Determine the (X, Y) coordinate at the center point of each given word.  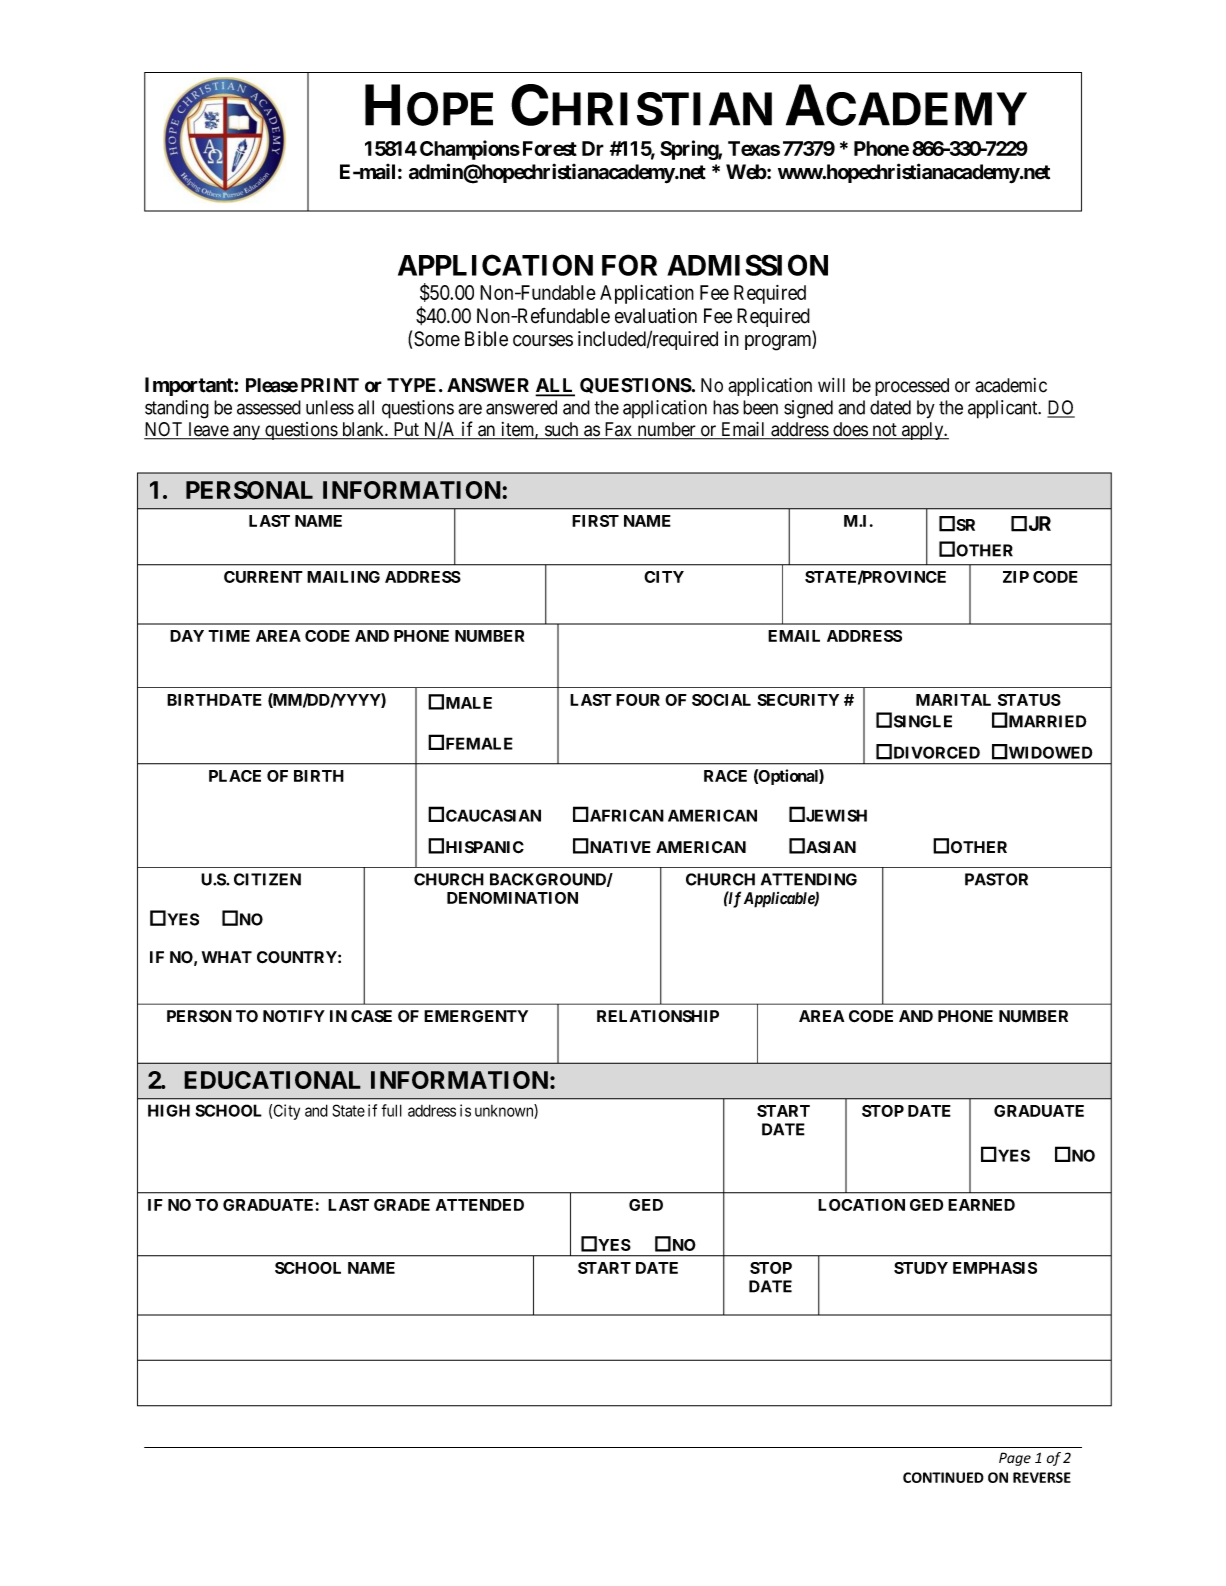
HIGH (169, 1110)
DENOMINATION (512, 898)
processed (912, 387)
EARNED (981, 1205)
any (247, 432)
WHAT (227, 957)
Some (437, 339)
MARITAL (953, 700)
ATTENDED (480, 1205)
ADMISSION (747, 265)
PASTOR (996, 879)
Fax (618, 430)
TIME (229, 636)
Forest (550, 148)
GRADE (402, 1205)
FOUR (638, 700)
